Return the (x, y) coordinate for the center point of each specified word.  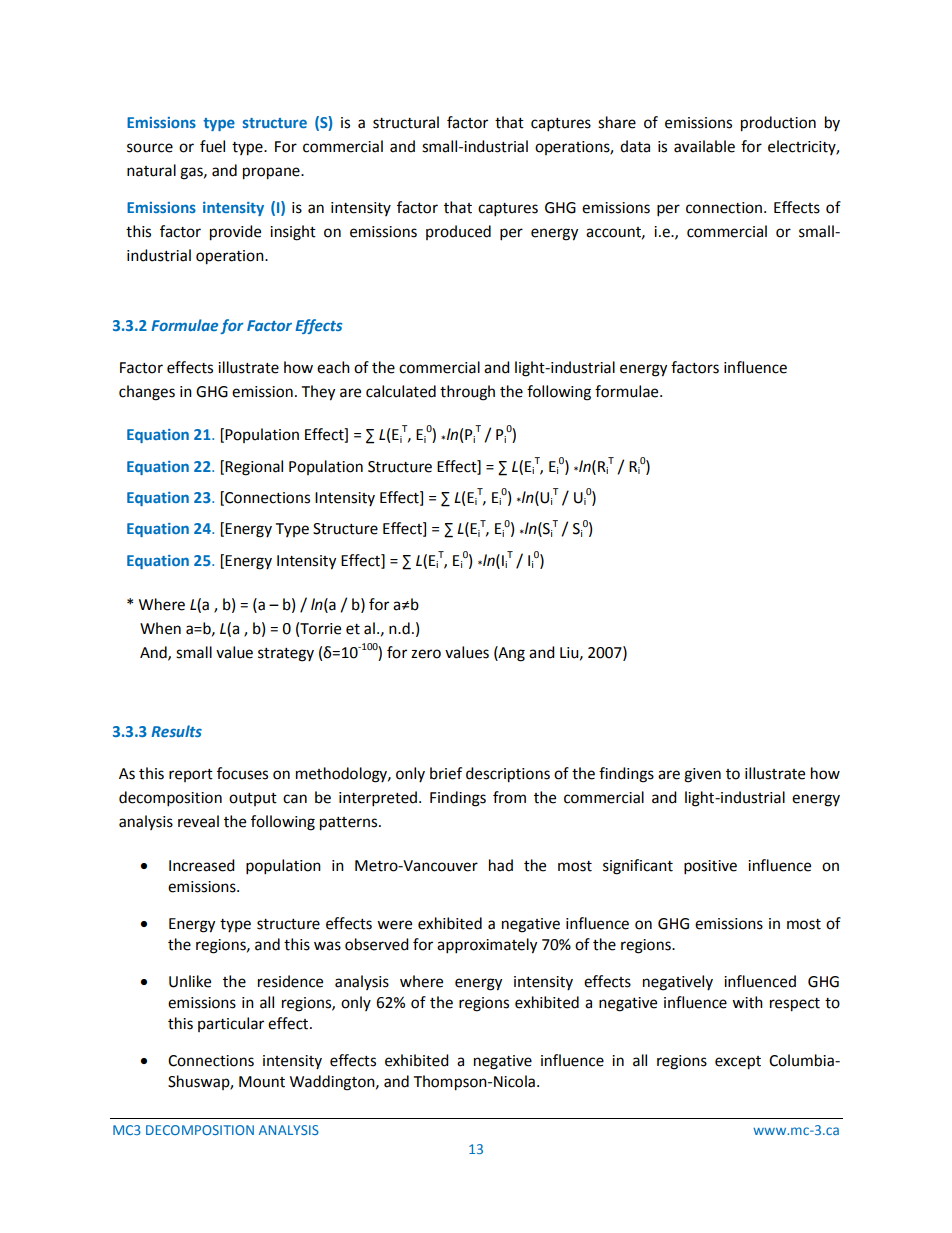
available (704, 146)
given (702, 775)
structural (406, 122)
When (160, 628)
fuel (212, 146)
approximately (487, 946)
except (738, 1063)
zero (426, 654)
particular (231, 1024)
